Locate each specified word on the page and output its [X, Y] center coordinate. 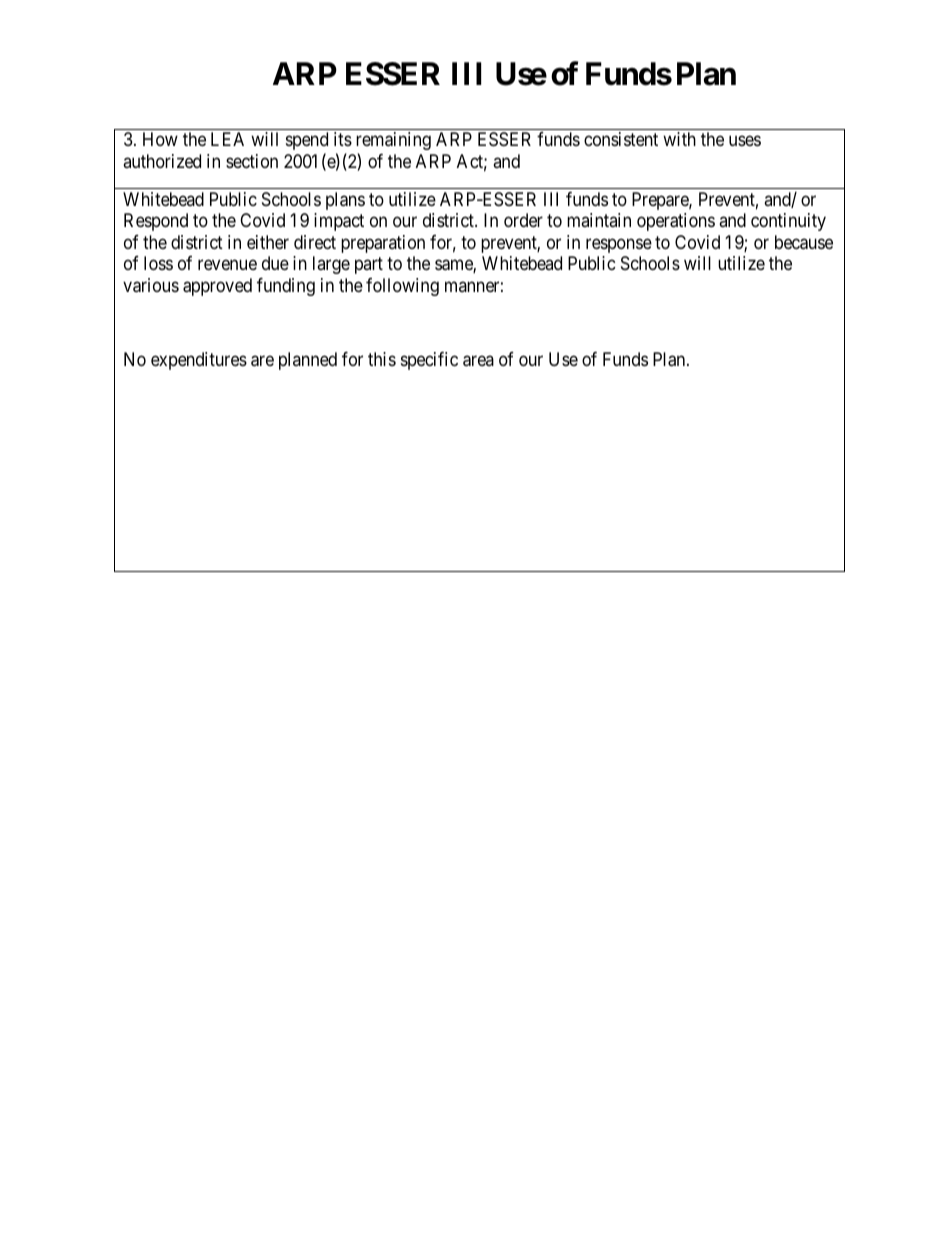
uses [745, 141]
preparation [383, 244]
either [268, 242]
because [804, 242]
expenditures [199, 361]
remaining [393, 141]
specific [429, 361]
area [478, 361]
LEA [227, 139]
